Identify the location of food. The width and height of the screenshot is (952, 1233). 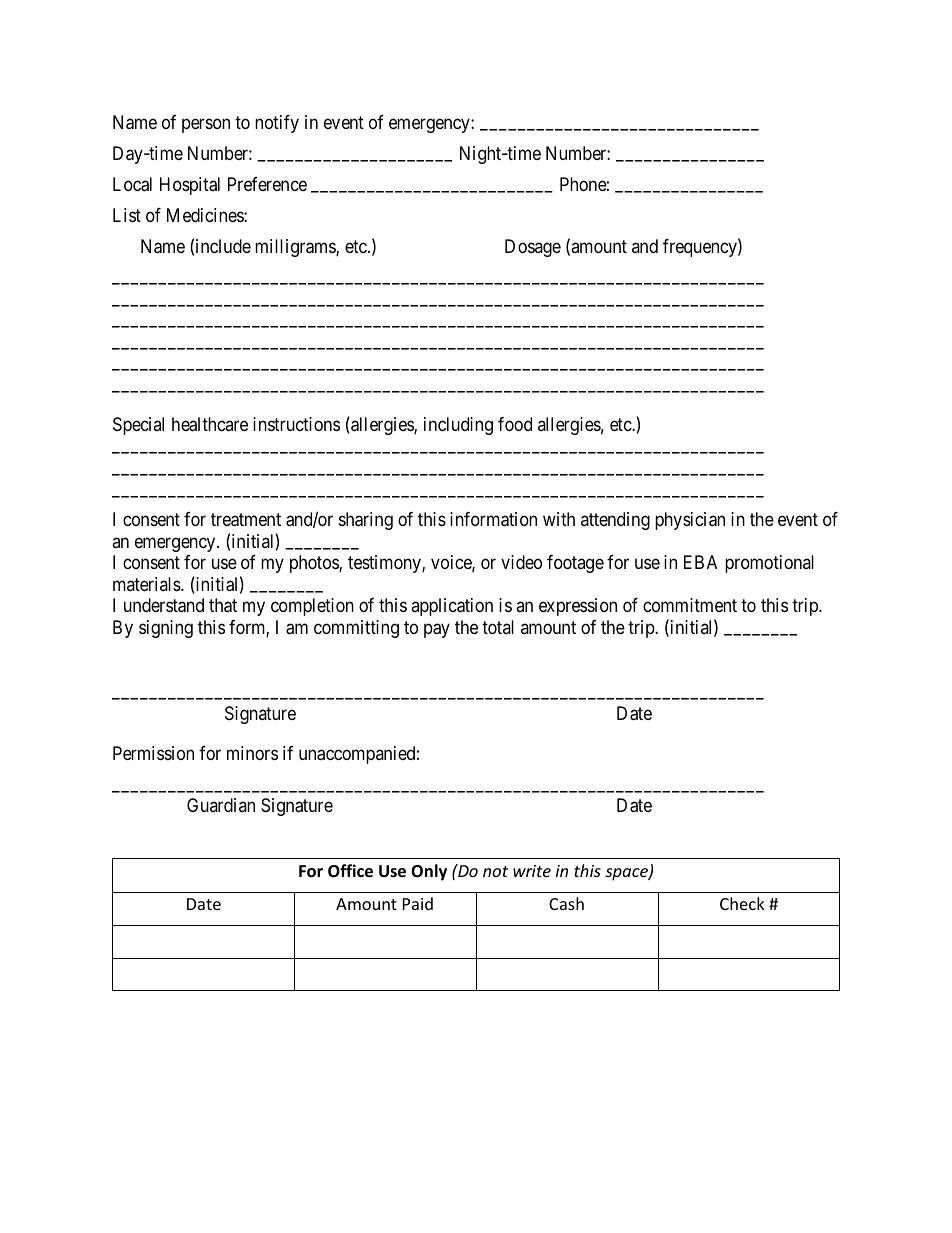
(515, 424).
